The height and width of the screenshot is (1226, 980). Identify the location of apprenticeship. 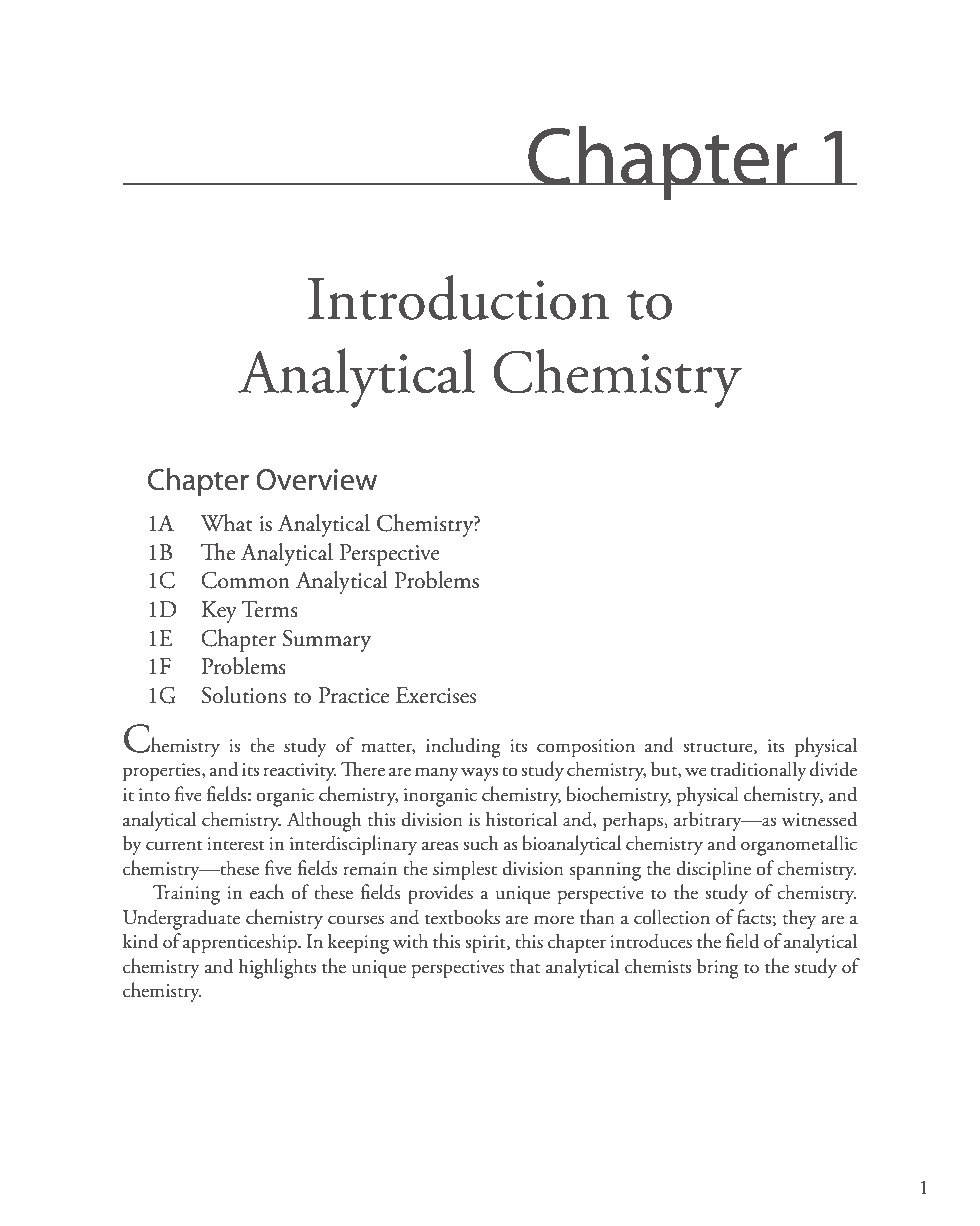
(241, 943).
